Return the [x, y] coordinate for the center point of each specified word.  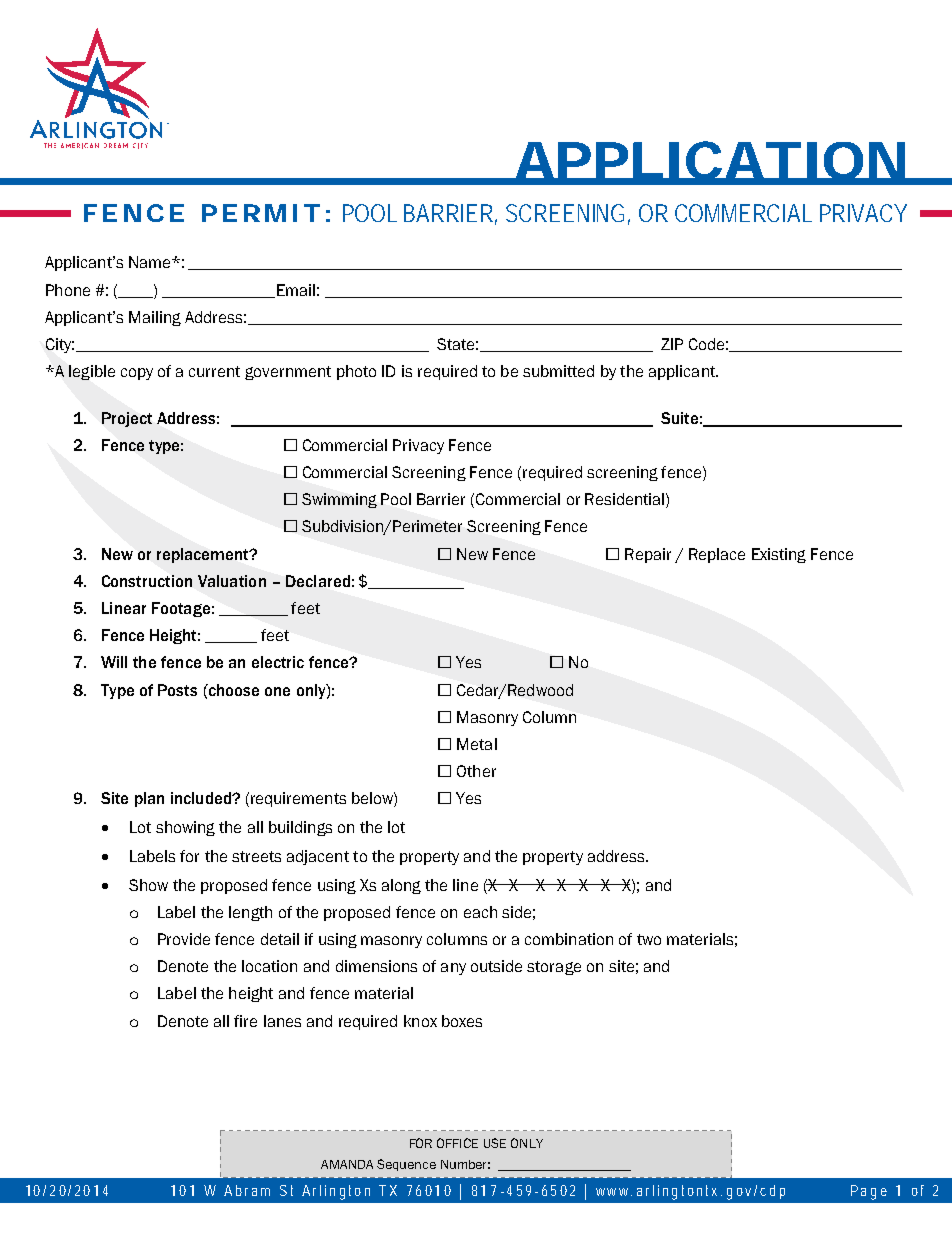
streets [256, 856]
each [480, 912]
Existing [779, 555]
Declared [318, 581]
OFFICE [457, 1143]
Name [151, 262]
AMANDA [347, 1164]
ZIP [672, 344]
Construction [147, 581]
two [649, 939]
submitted [558, 371]
